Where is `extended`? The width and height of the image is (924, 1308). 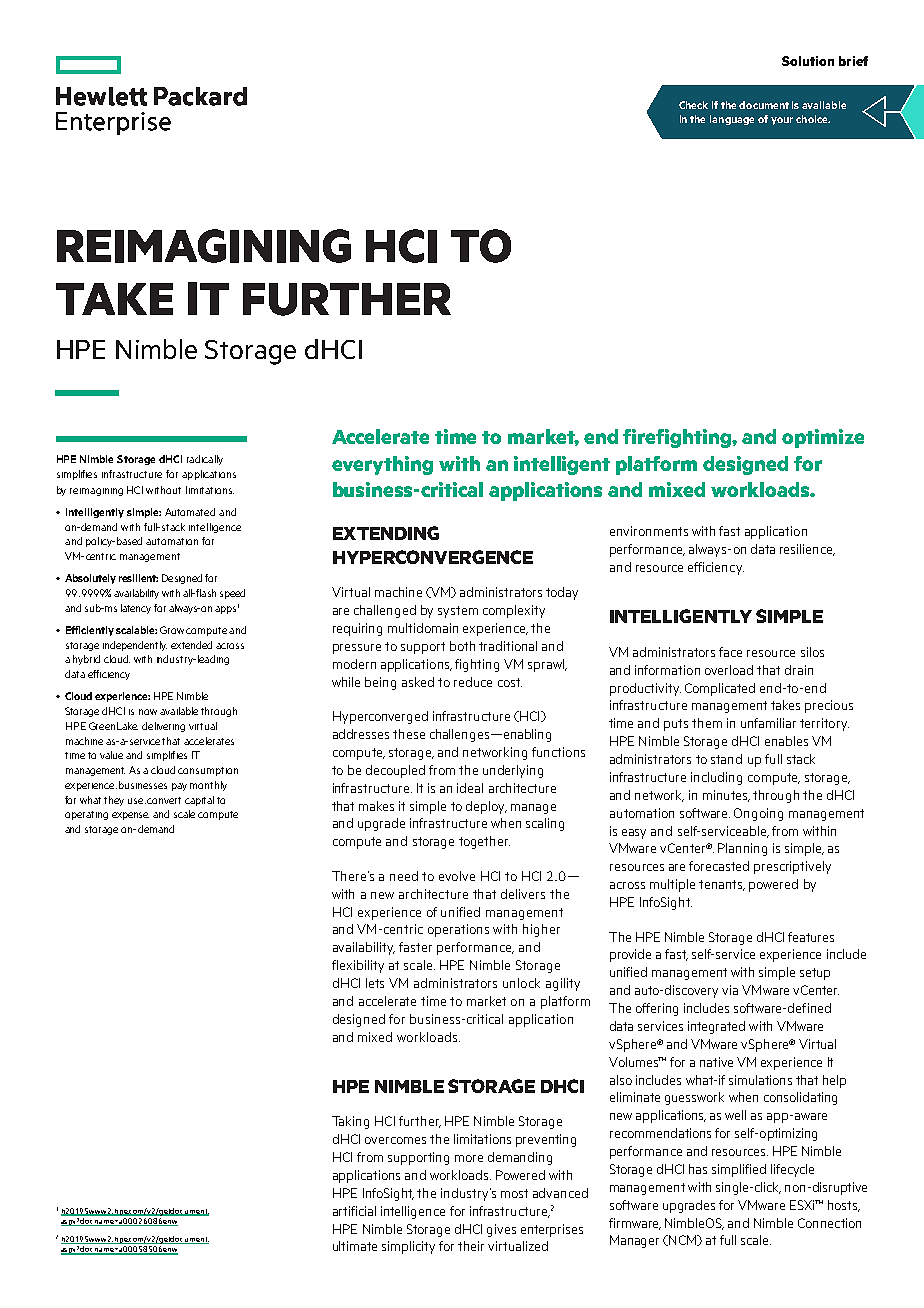 extended is located at coordinates (191, 645).
